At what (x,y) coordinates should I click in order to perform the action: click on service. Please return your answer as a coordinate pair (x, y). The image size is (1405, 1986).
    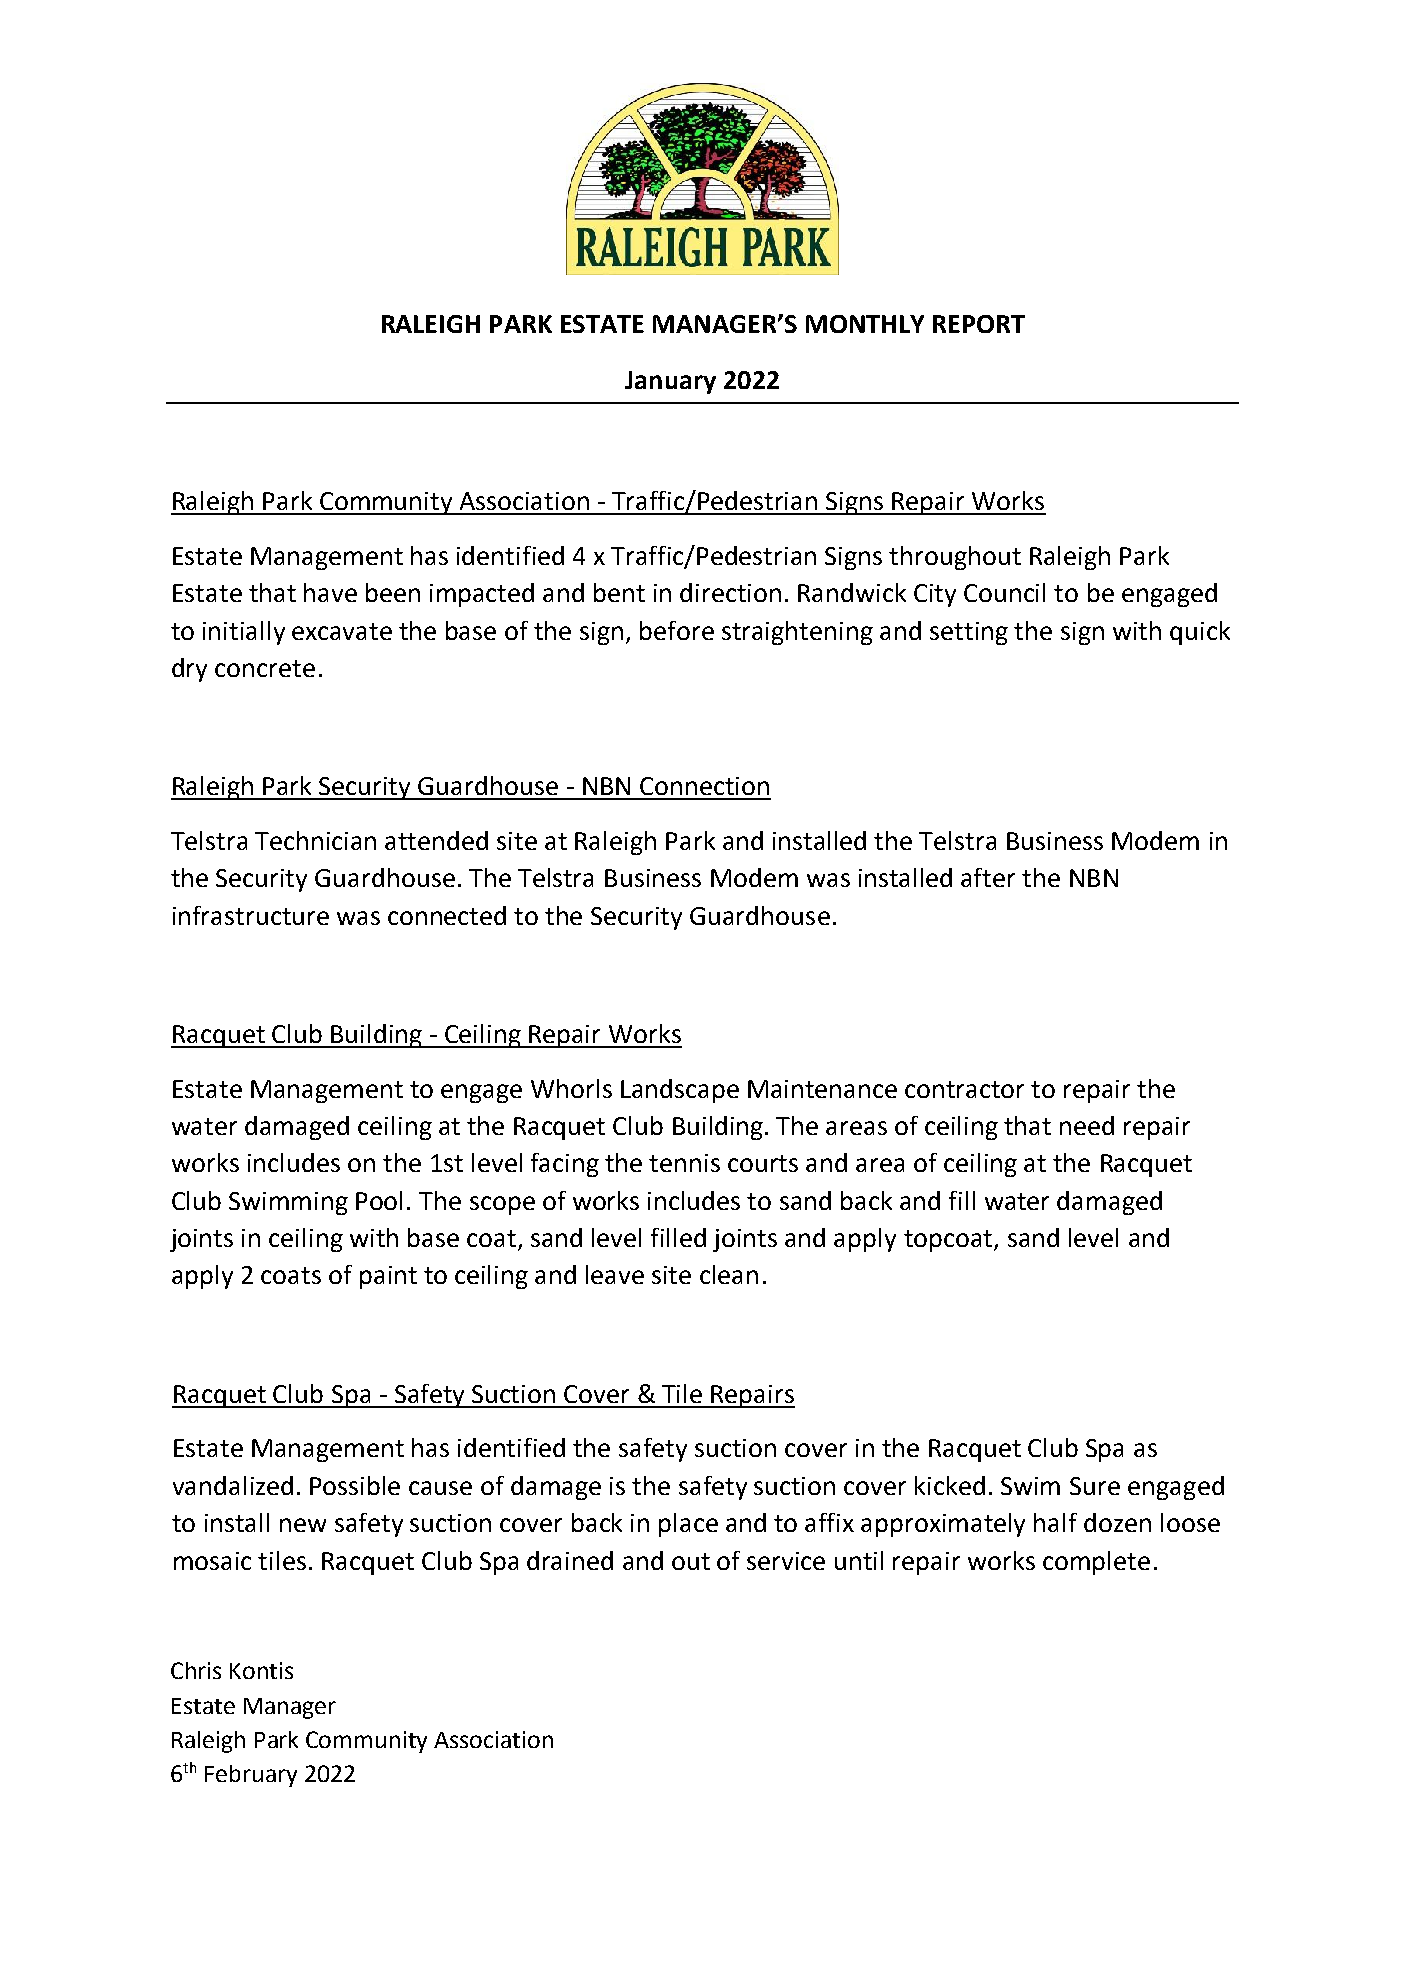
    Looking at the image, I should click on (786, 1561).
